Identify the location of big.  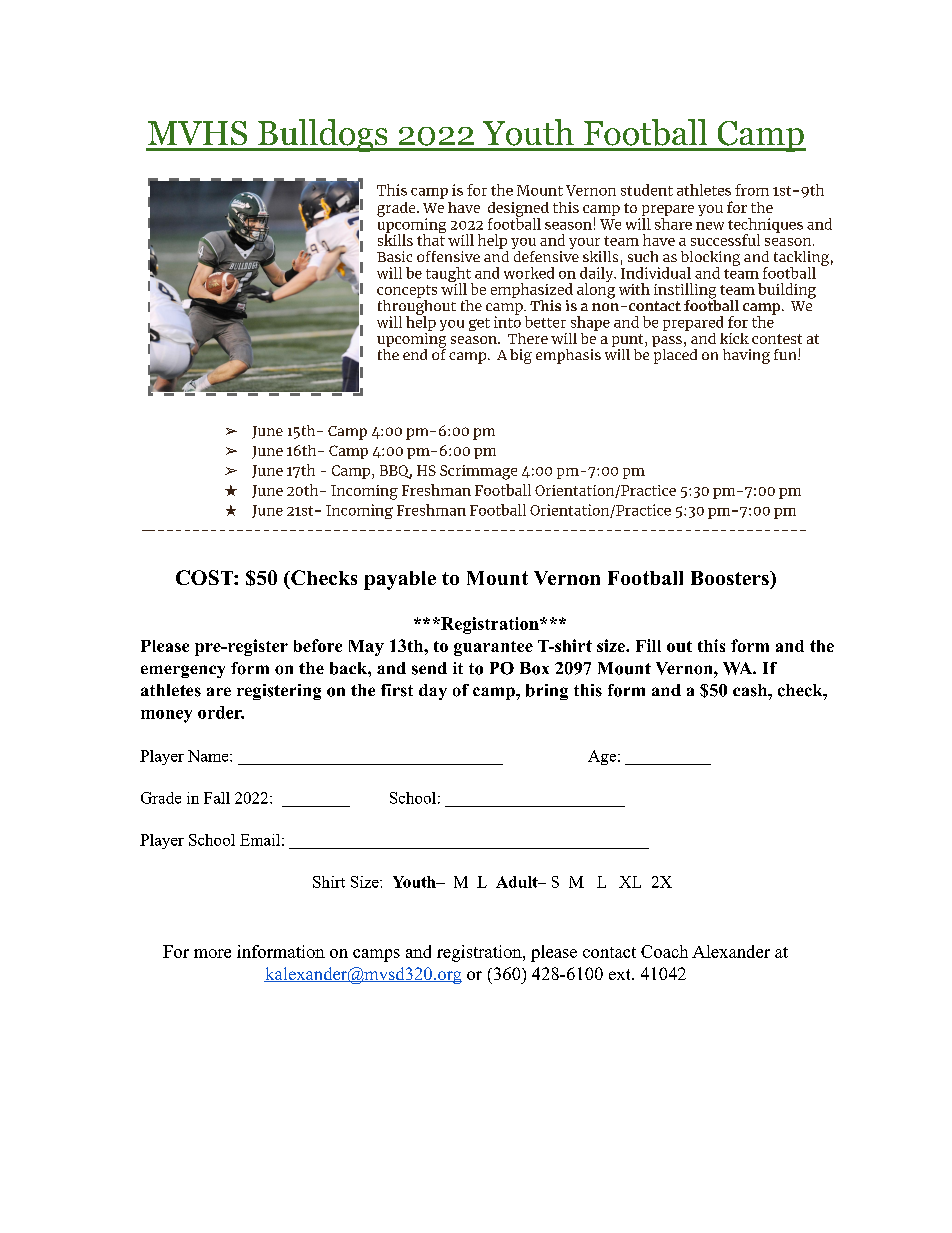
(521, 356).
